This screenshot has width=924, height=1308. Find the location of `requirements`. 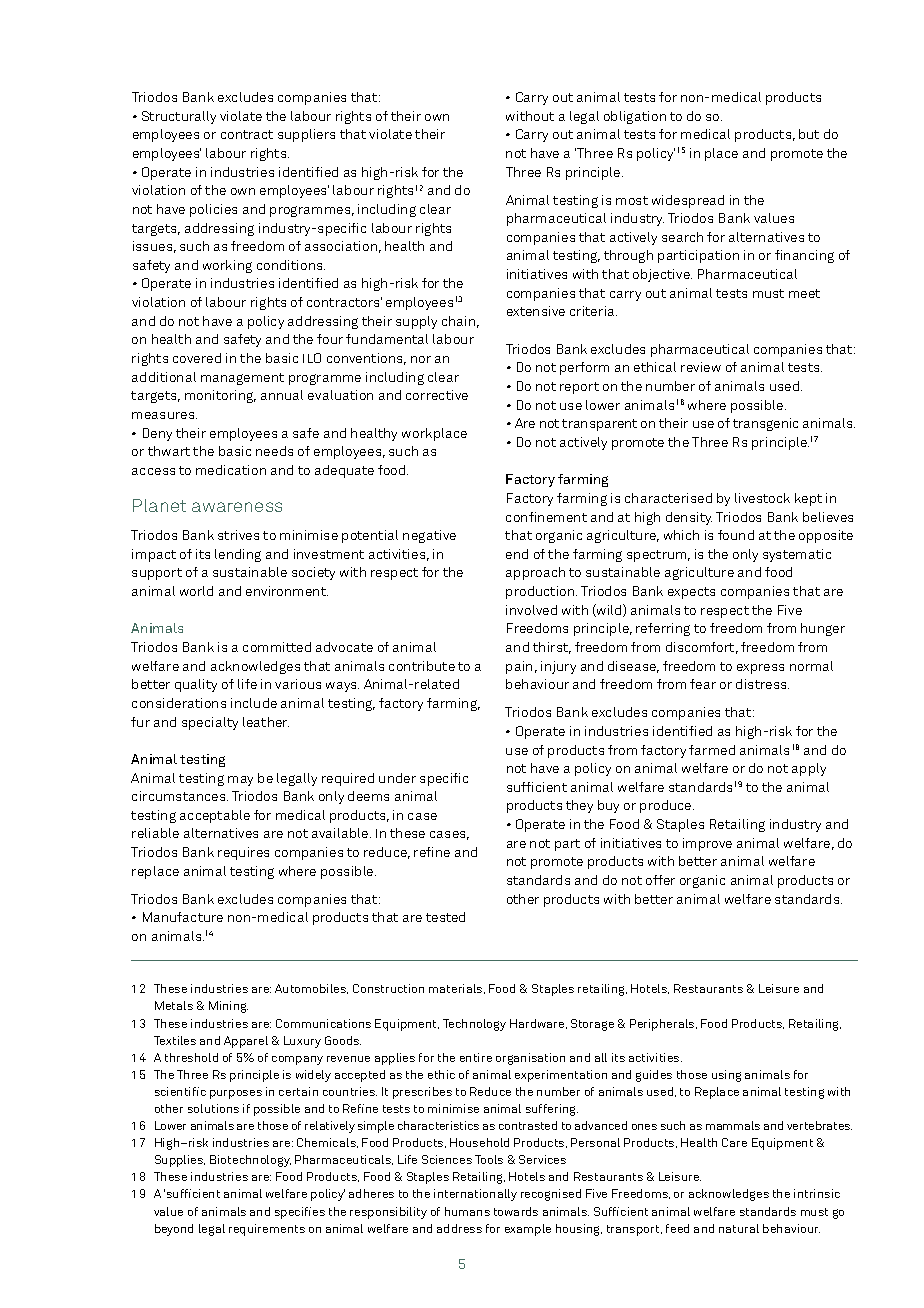

requirements is located at coordinates (267, 1230).
